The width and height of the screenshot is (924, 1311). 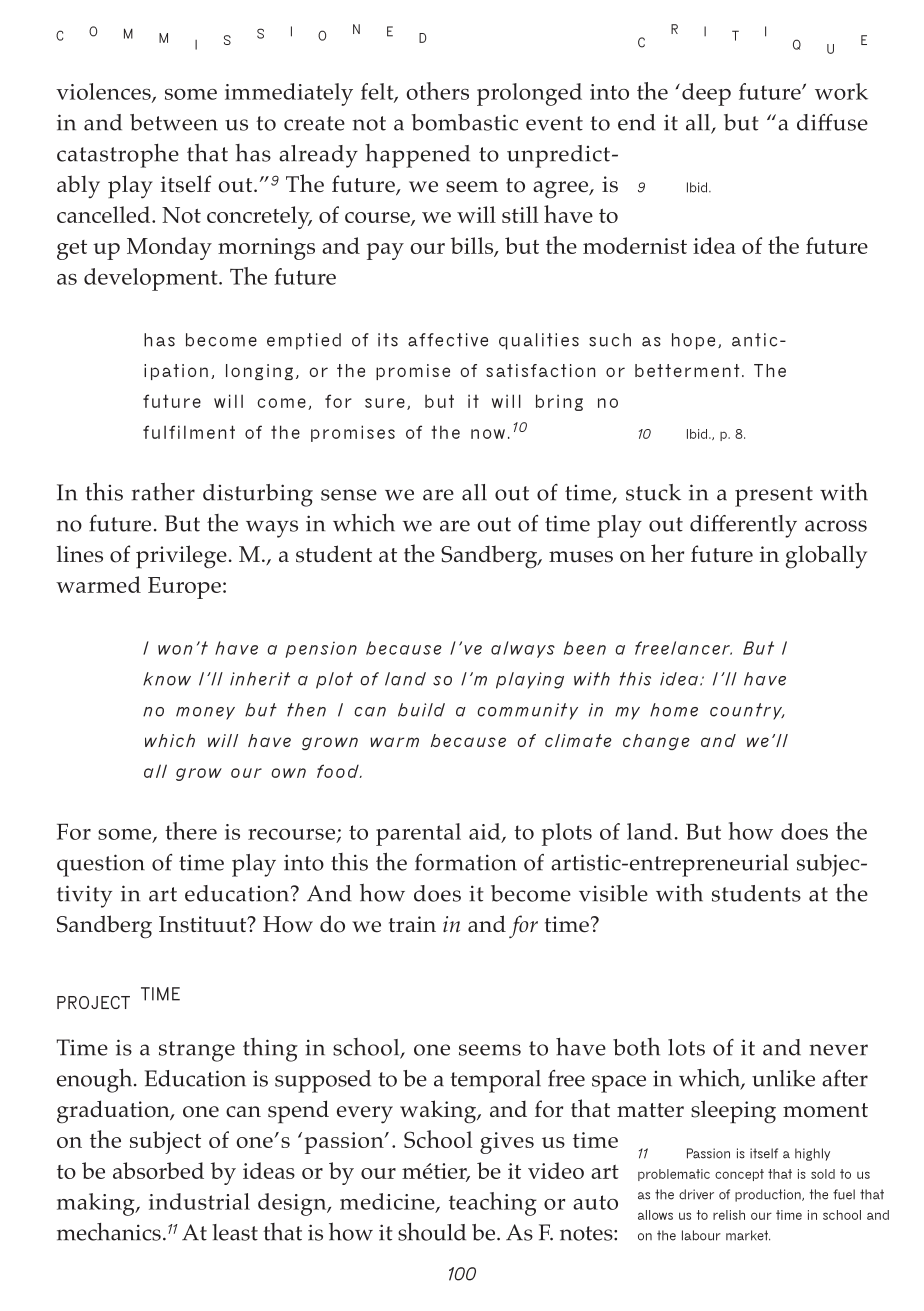 What do you see at coordinates (464, 122) in the screenshot?
I see `bombastic` at bounding box center [464, 122].
